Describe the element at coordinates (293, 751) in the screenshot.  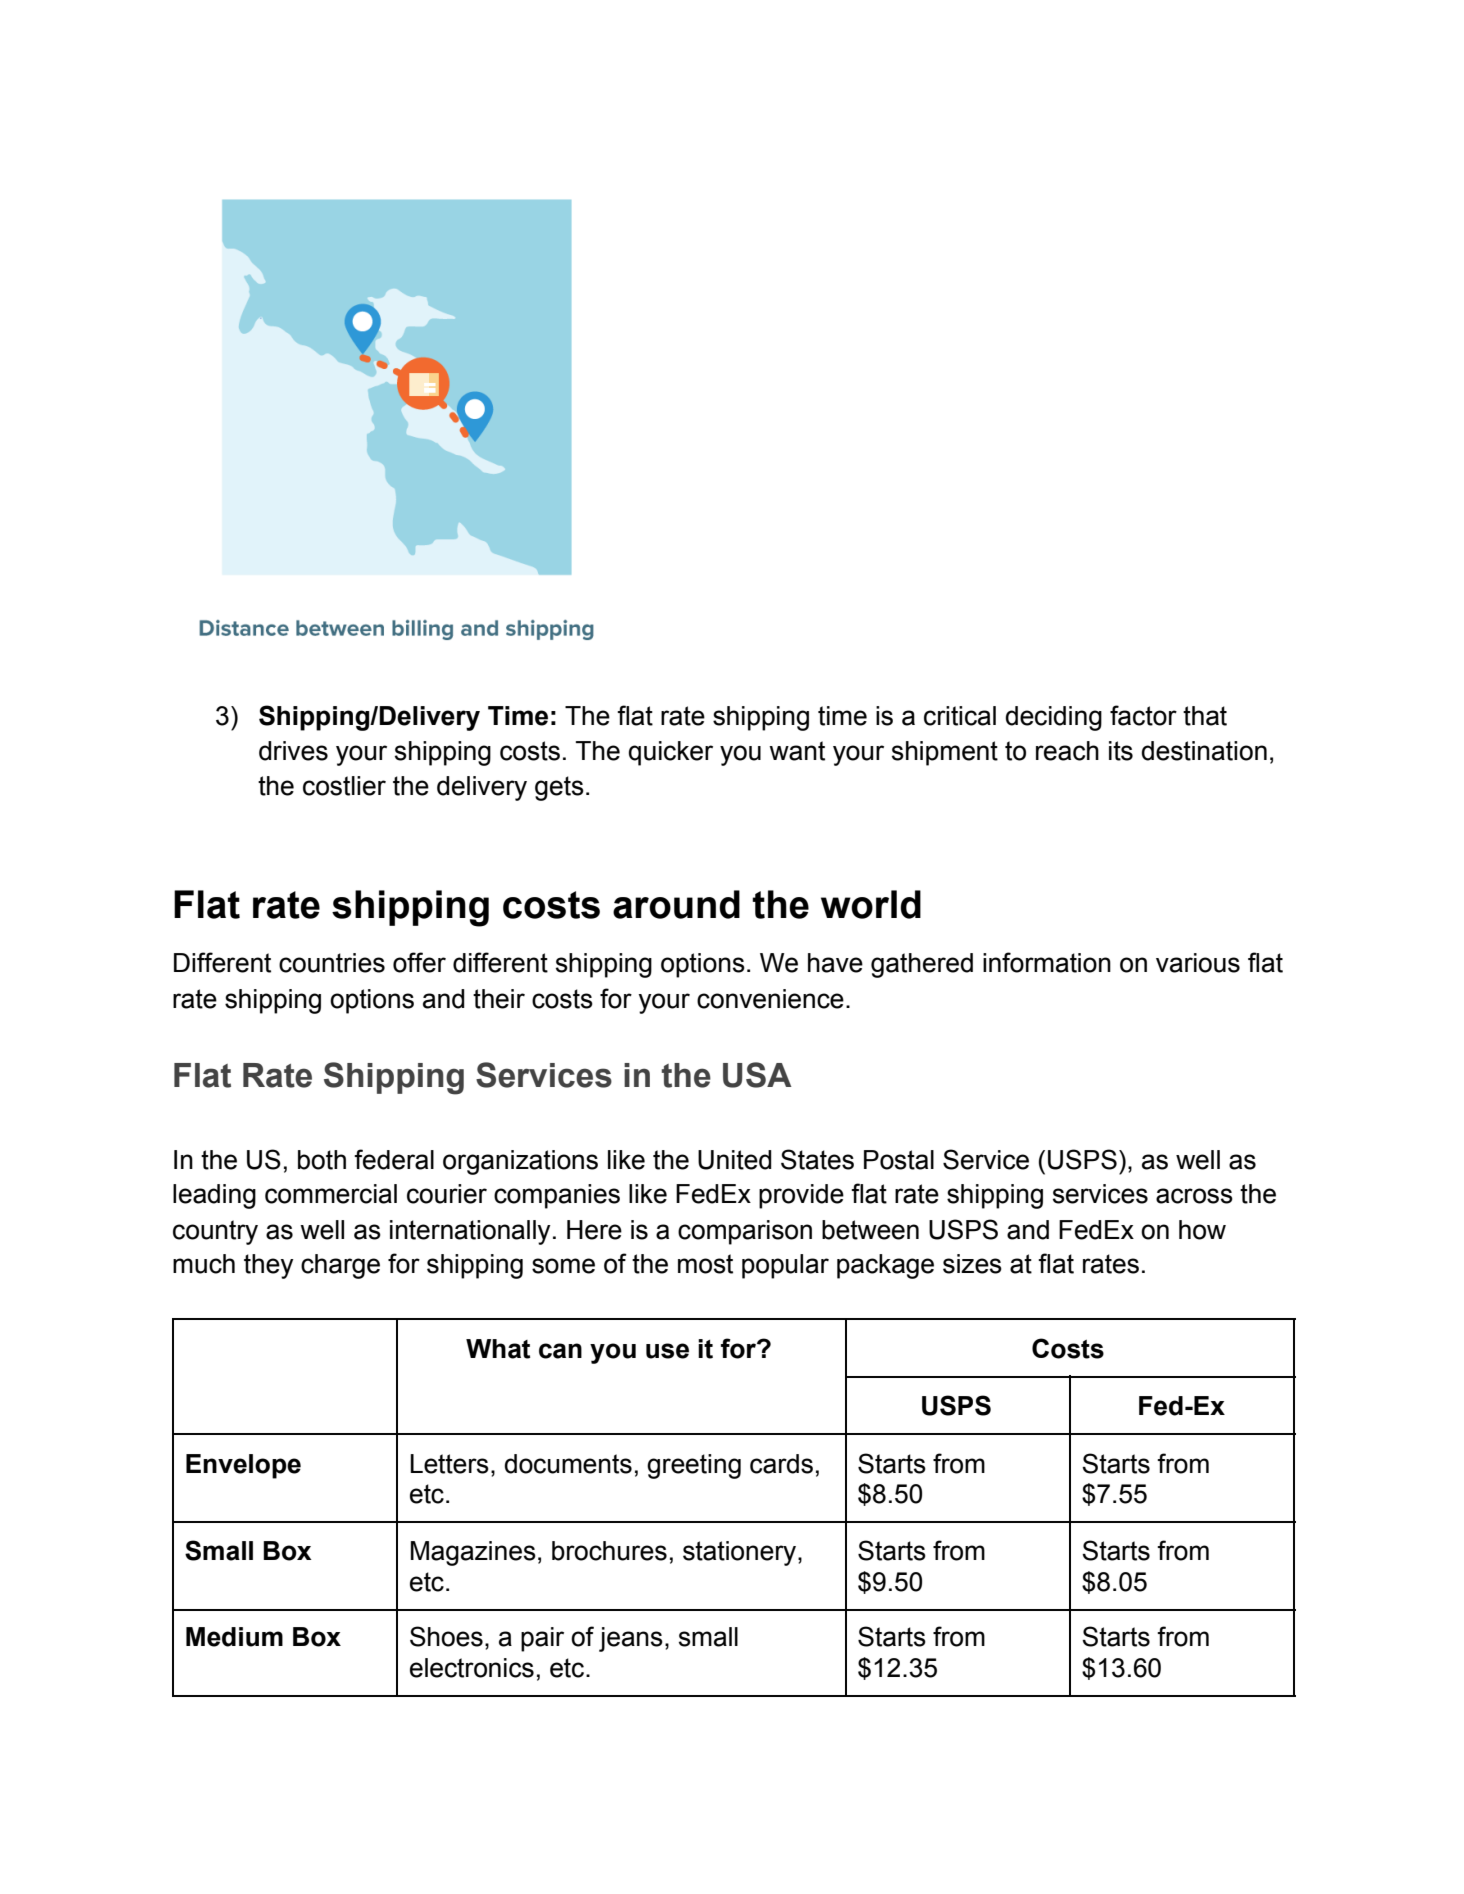
I see `drives` at that location.
